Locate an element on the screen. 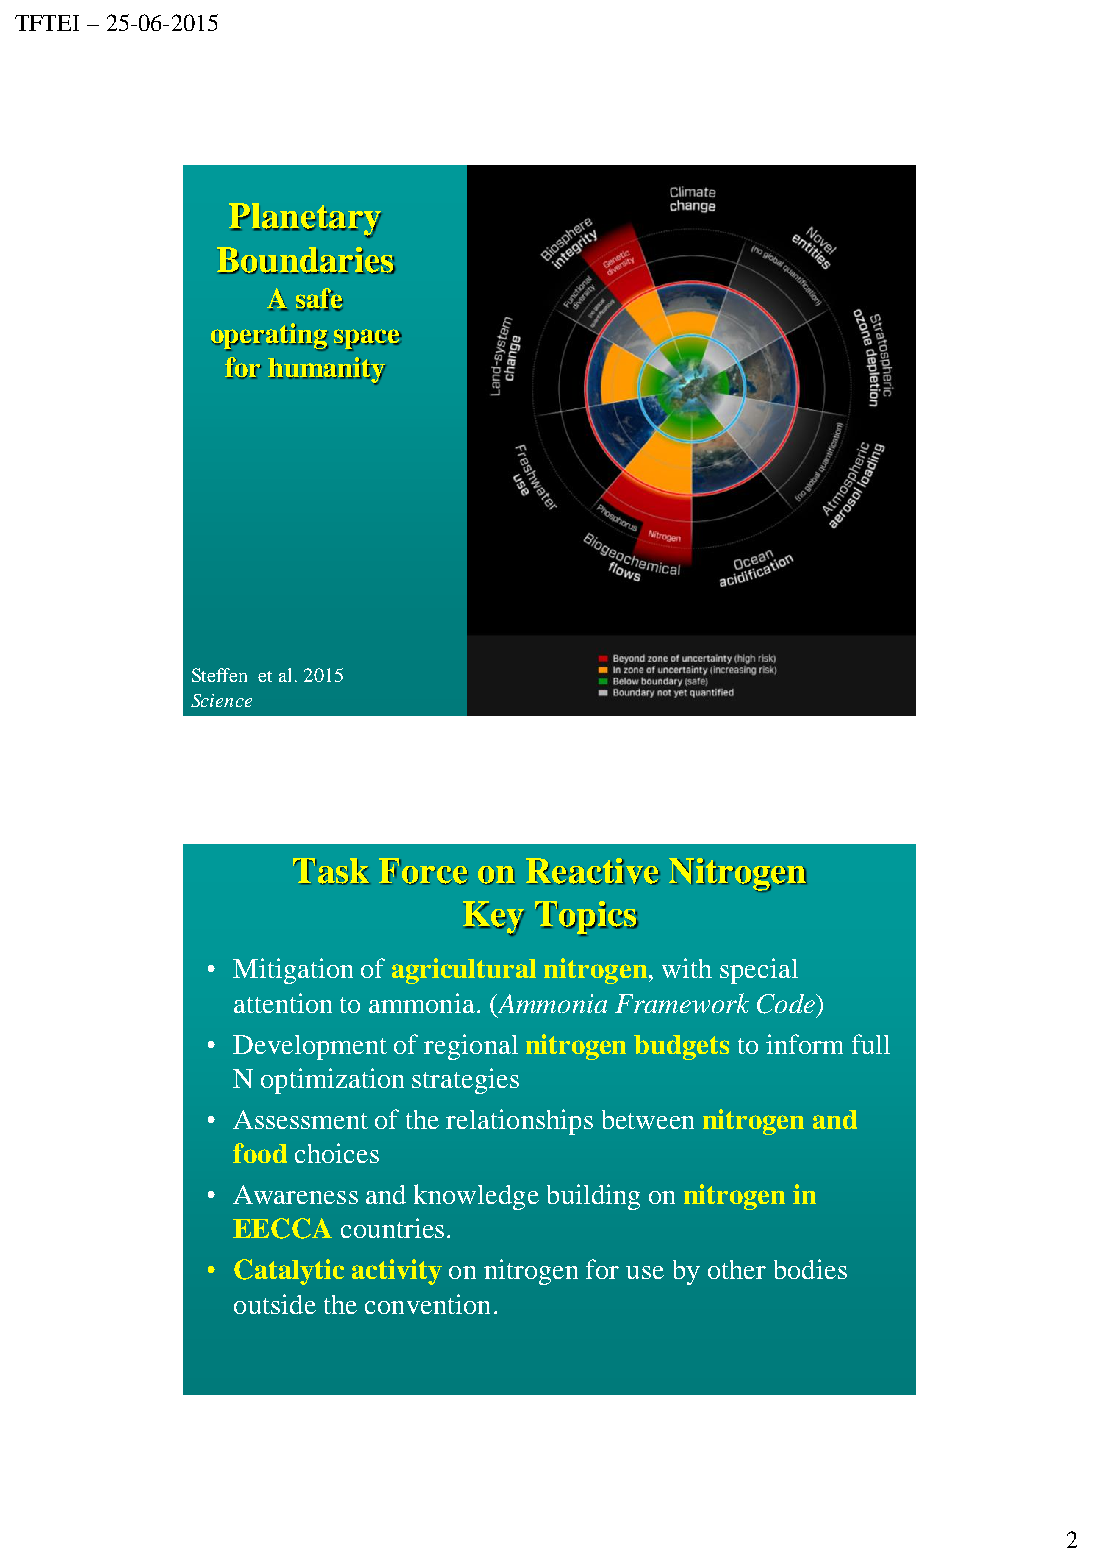  safe is located at coordinates (319, 299).
